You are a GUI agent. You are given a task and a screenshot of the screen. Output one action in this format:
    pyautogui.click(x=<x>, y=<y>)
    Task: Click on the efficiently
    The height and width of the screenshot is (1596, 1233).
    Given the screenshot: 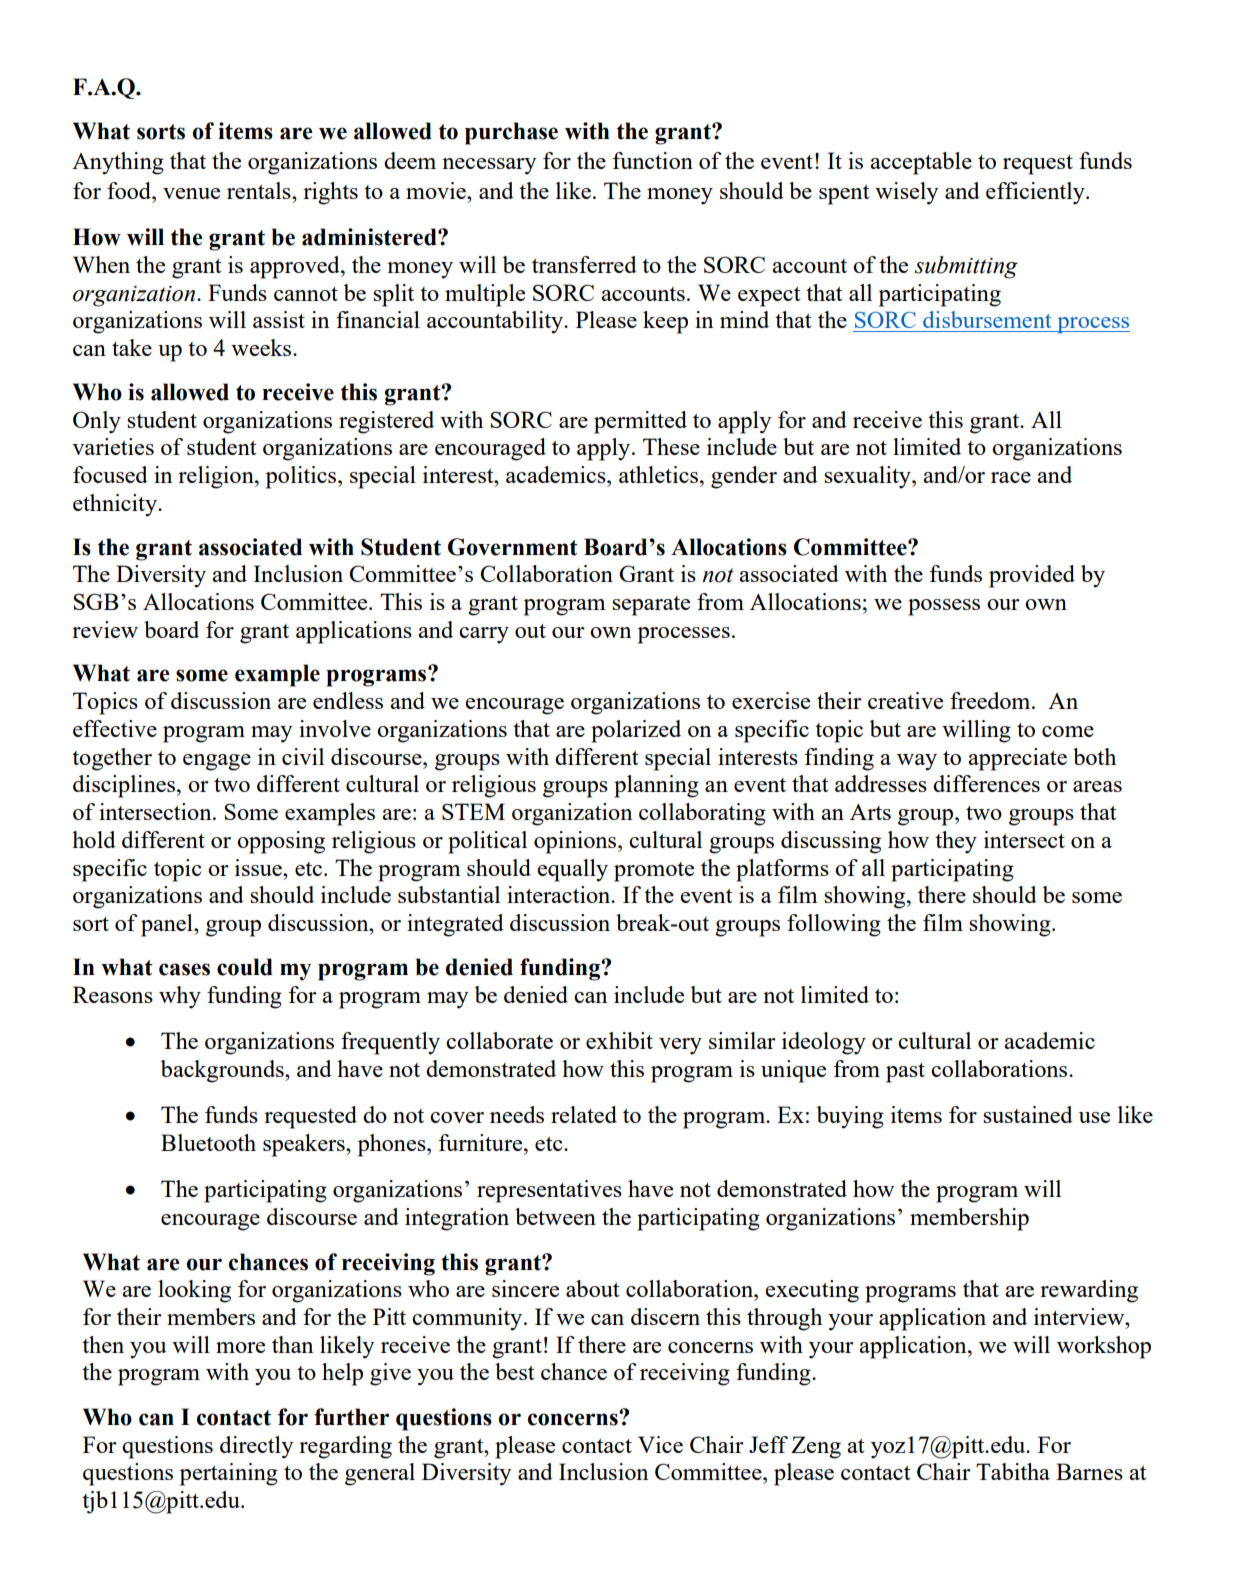 What is the action you would take?
    pyautogui.click(x=1036, y=193)
